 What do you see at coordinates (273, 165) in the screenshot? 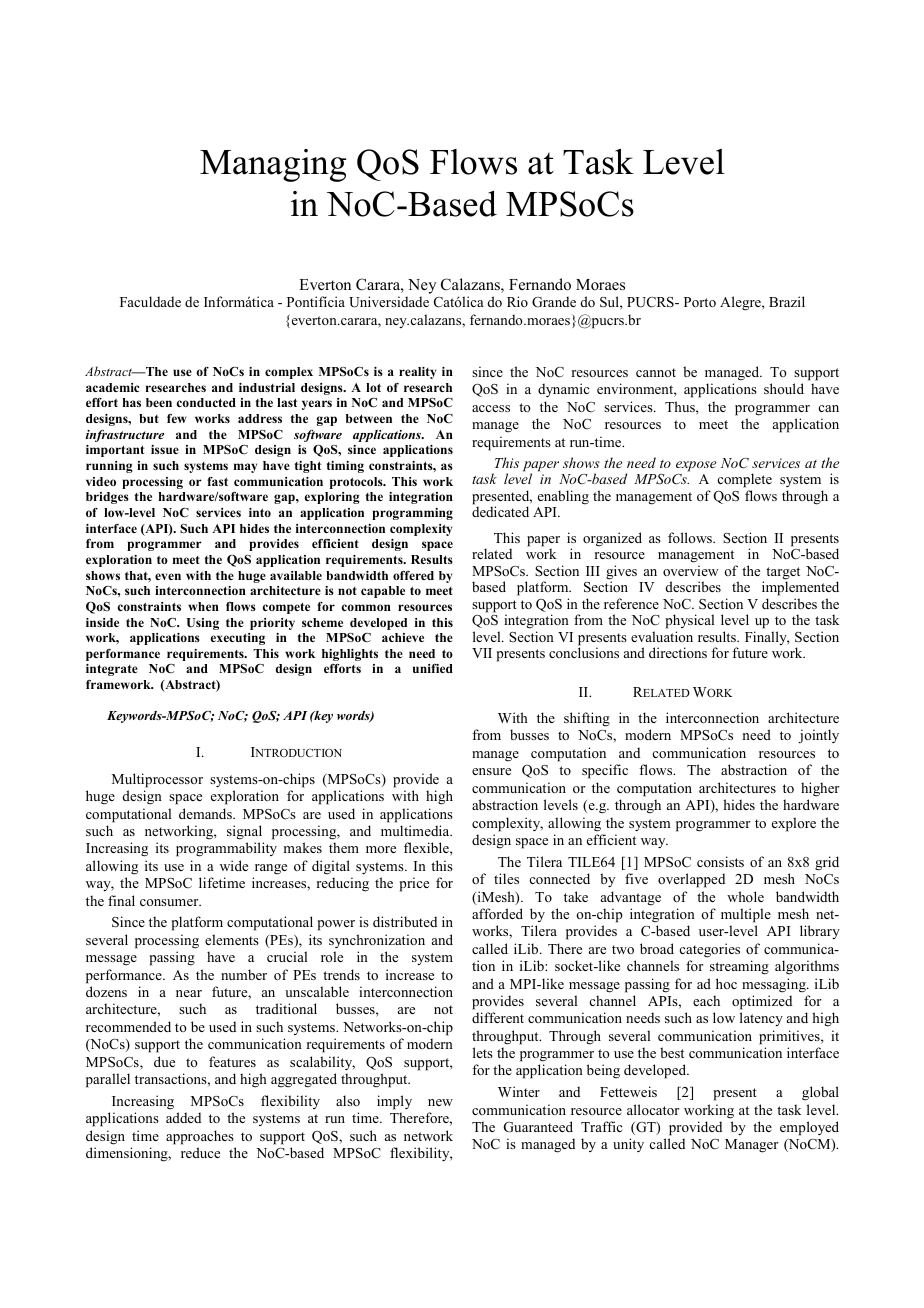
I see `Managing` at bounding box center [273, 165].
